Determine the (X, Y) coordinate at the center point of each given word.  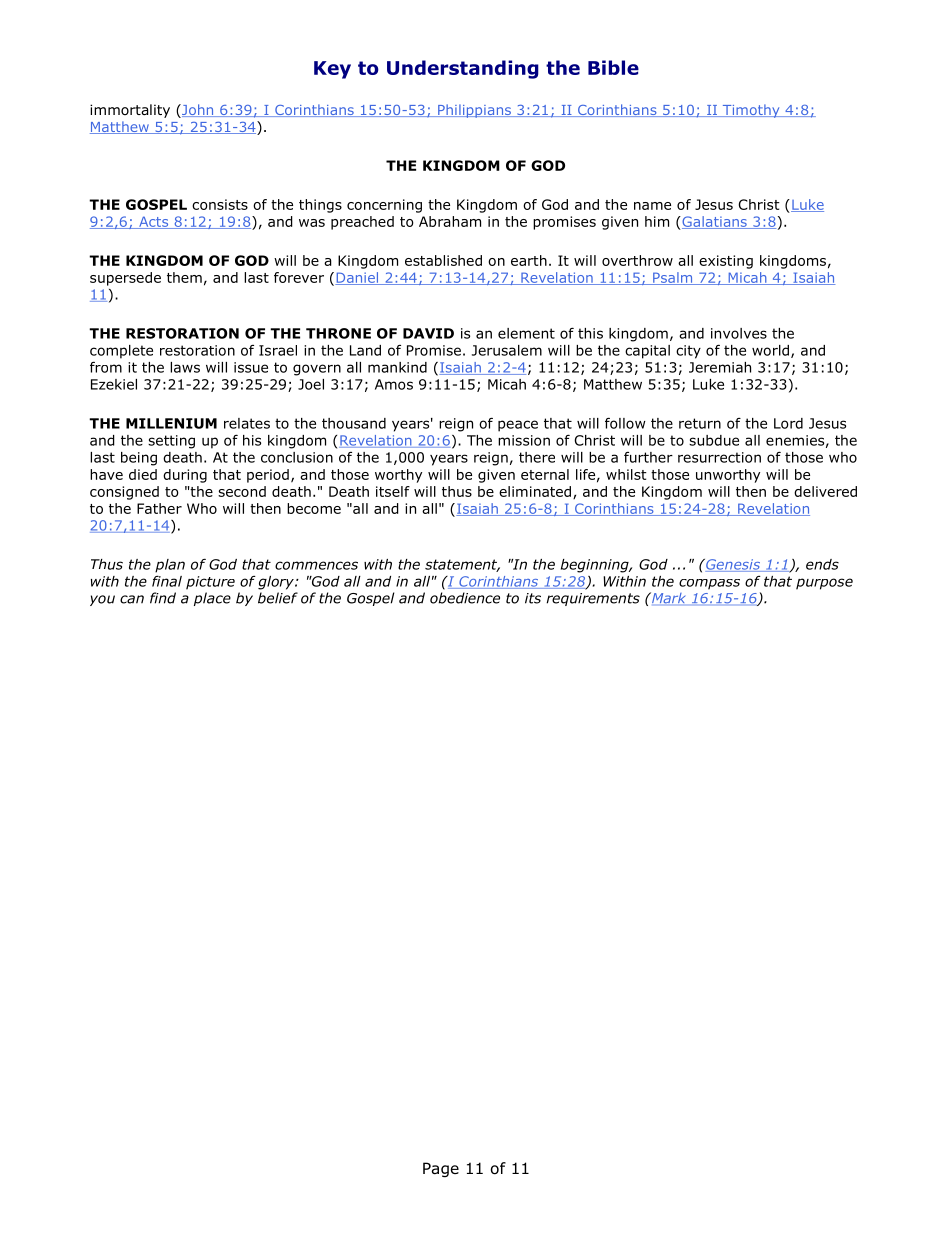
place (212, 599)
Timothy (751, 111)
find (163, 598)
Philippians (474, 111)
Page (441, 1169)
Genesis (733, 565)
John (198, 111)
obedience (465, 598)
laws (185, 367)
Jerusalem (507, 350)
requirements (593, 599)
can (132, 599)
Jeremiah (720, 367)
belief (278, 598)
